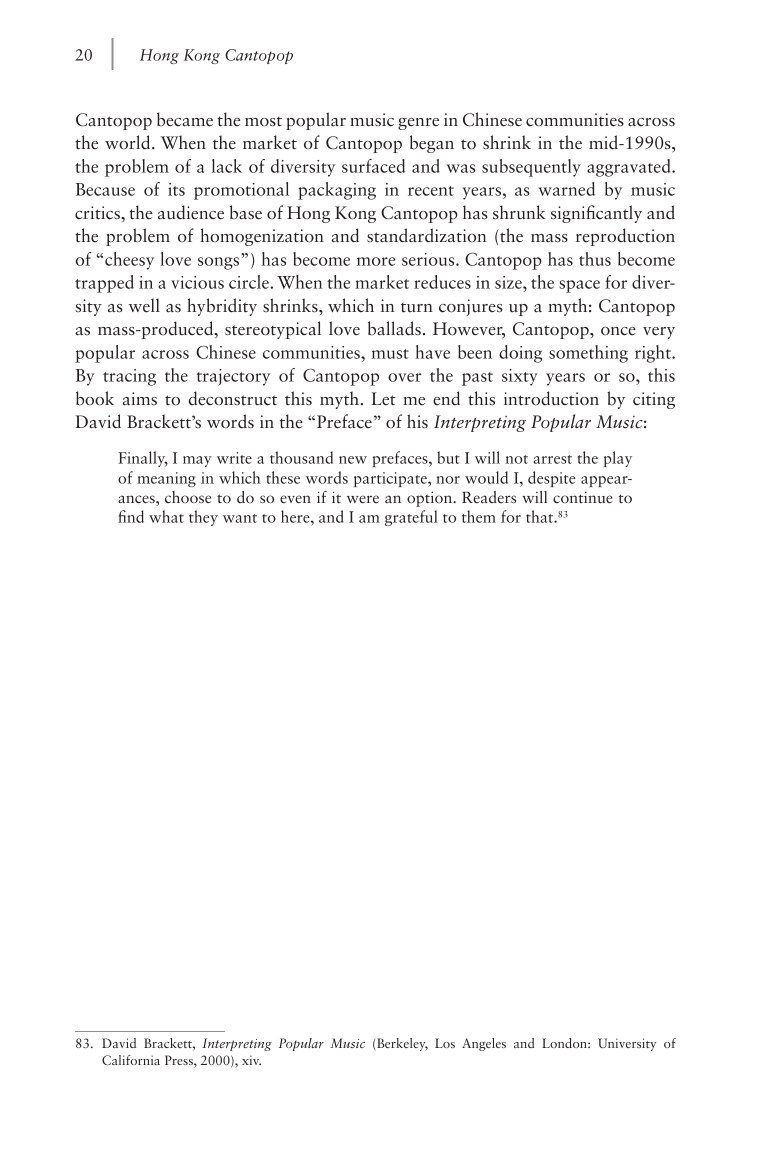  I want to click on Berkeley, so click(402, 1044).
